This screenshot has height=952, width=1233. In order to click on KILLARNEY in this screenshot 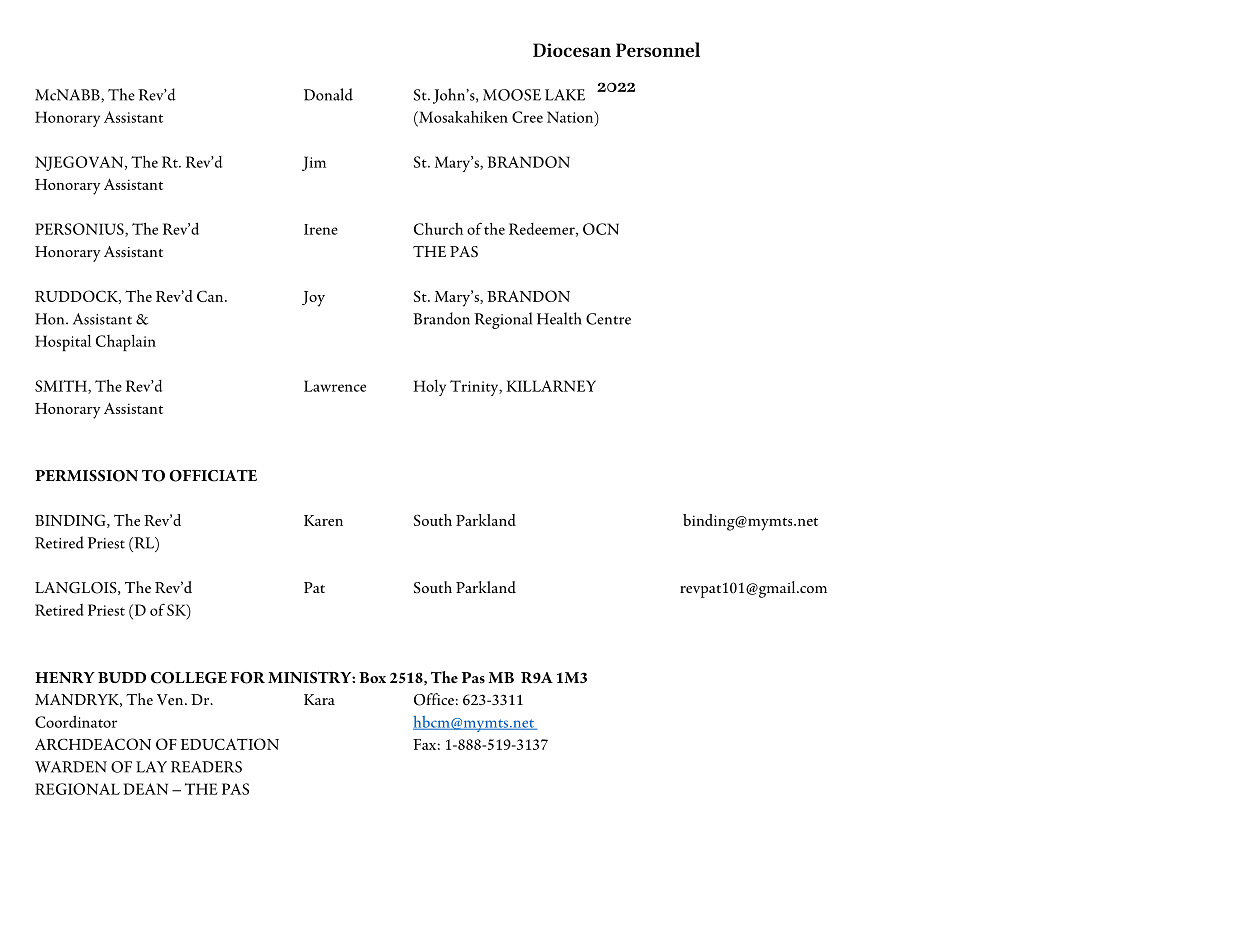, I will do `click(551, 386)`.
